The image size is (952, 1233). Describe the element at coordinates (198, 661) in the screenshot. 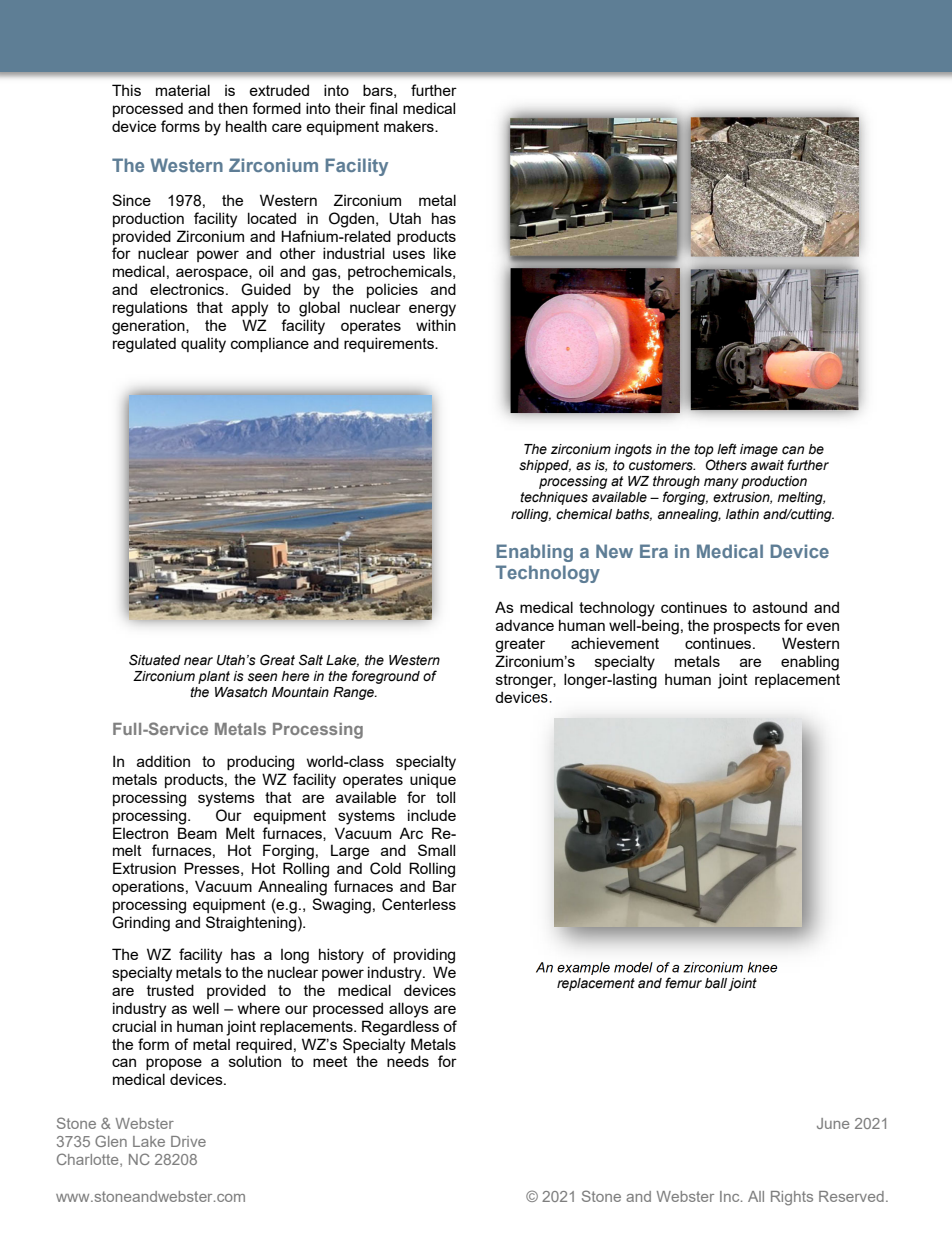

I see `near` at that location.
